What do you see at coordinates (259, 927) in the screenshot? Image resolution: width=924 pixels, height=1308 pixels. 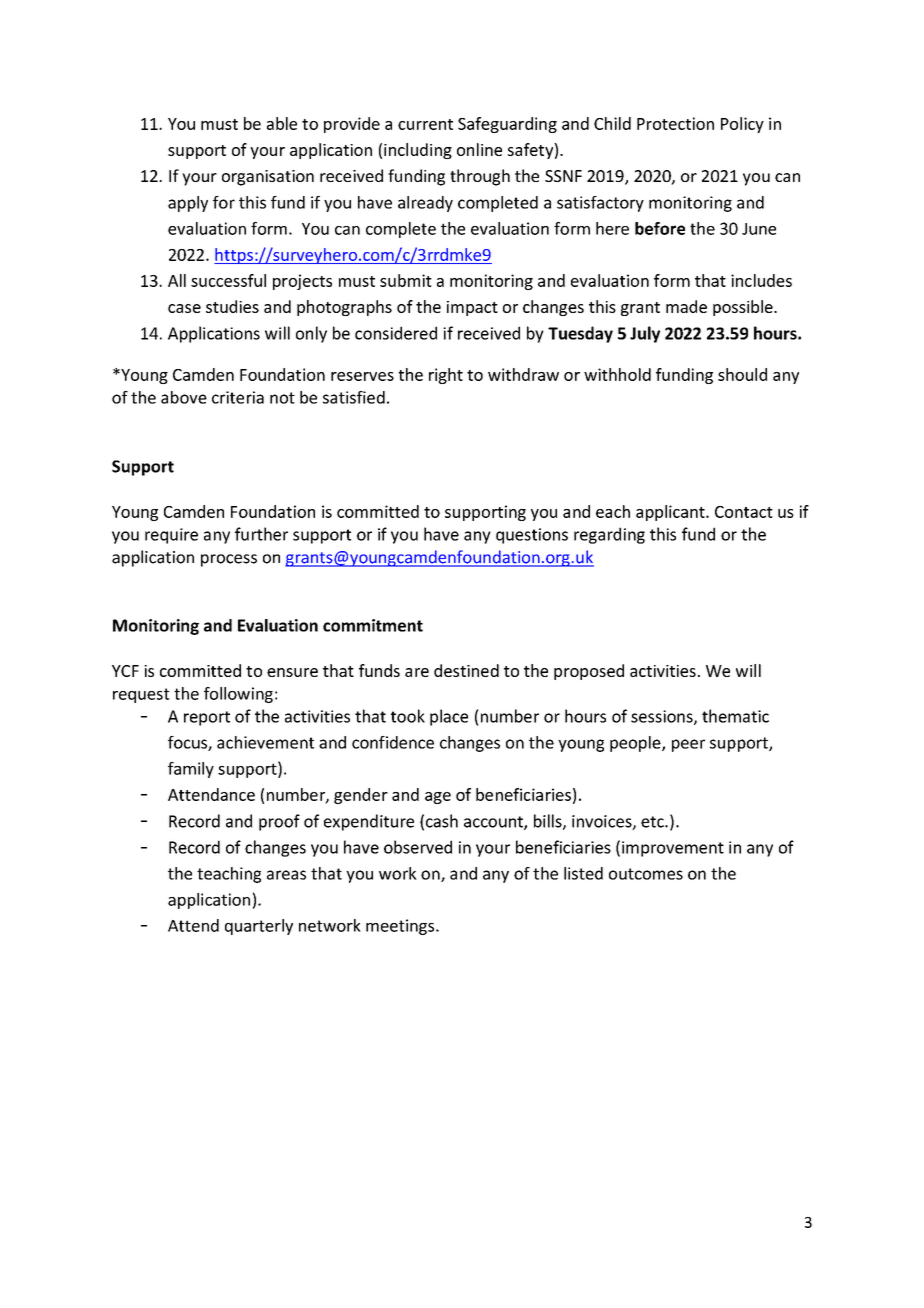 I see `quarterly` at bounding box center [259, 927].
